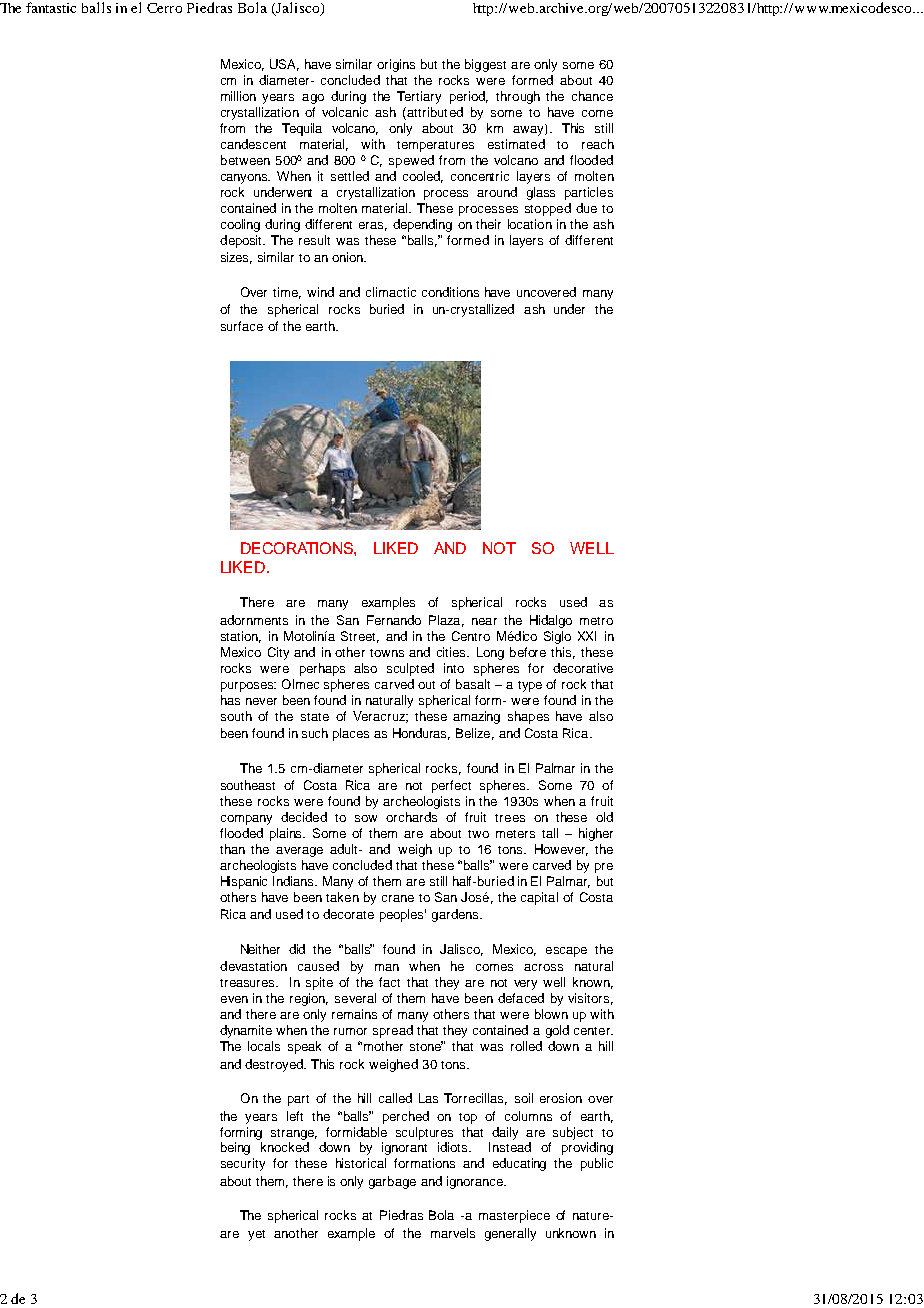  I want to click on ago, so click(313, 99).
